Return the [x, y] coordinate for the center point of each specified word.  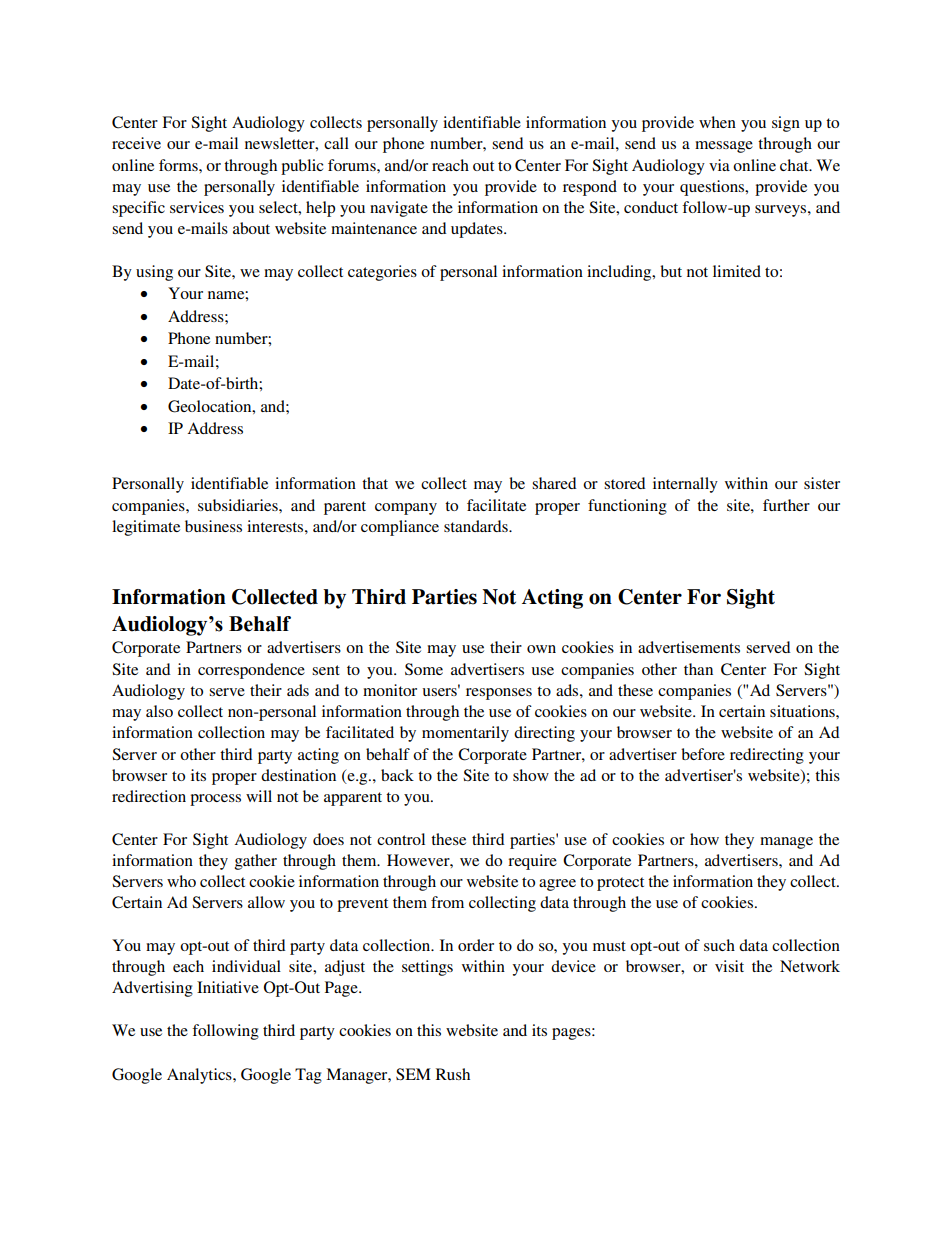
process [215, 800]
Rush [453, 1074]
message [724, 147]
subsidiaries [239, 505]
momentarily [465, 734]
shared [554, 483]
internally [685, 485]
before [703, 754]
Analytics [200, 1076]
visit [729, 966]
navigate [399, 209]
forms [179, 165]
